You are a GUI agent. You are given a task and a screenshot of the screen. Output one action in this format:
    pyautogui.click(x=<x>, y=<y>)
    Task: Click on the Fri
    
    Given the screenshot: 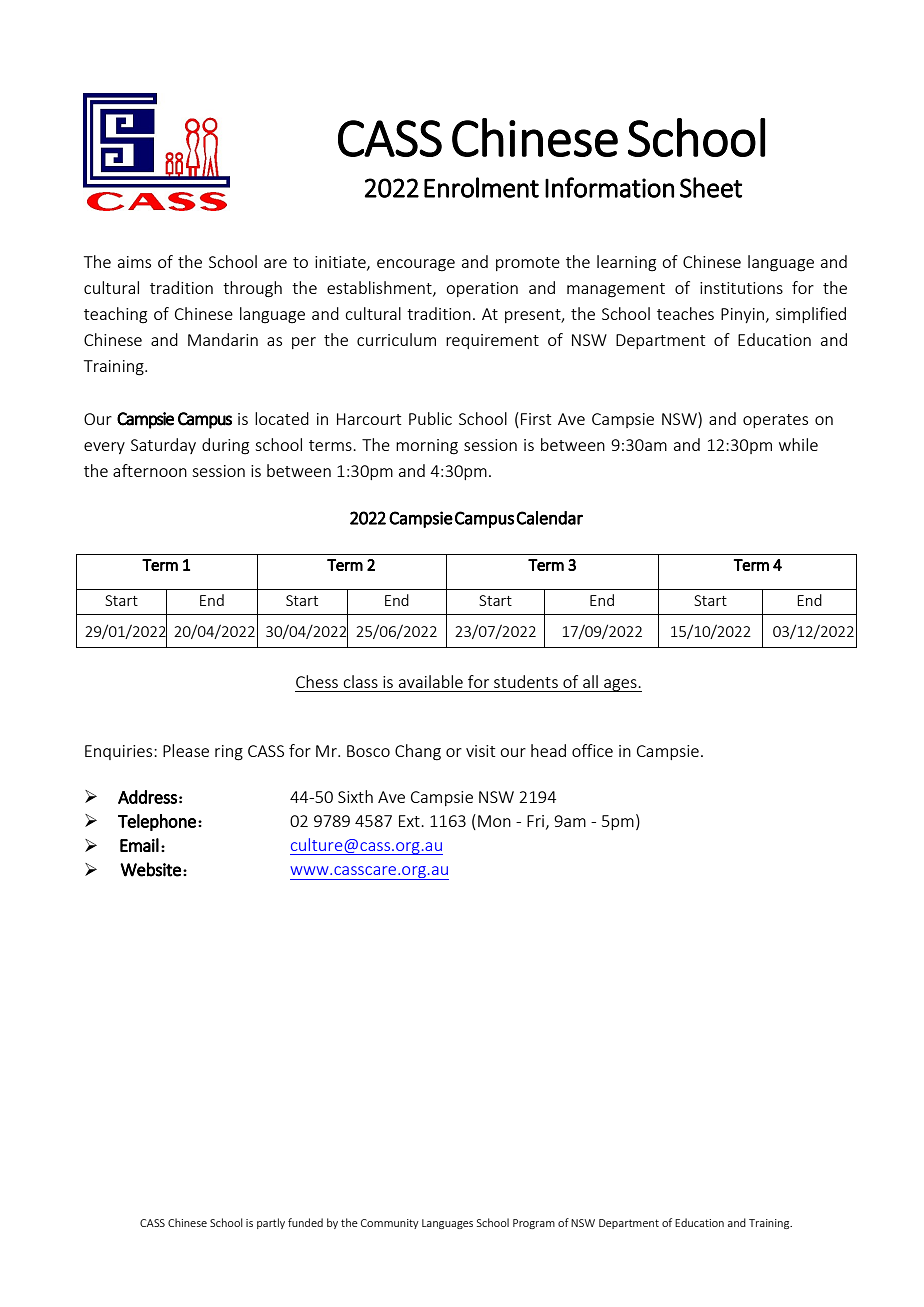 What is the action you would take?
    pyautogui.click(x=535, y=821)
